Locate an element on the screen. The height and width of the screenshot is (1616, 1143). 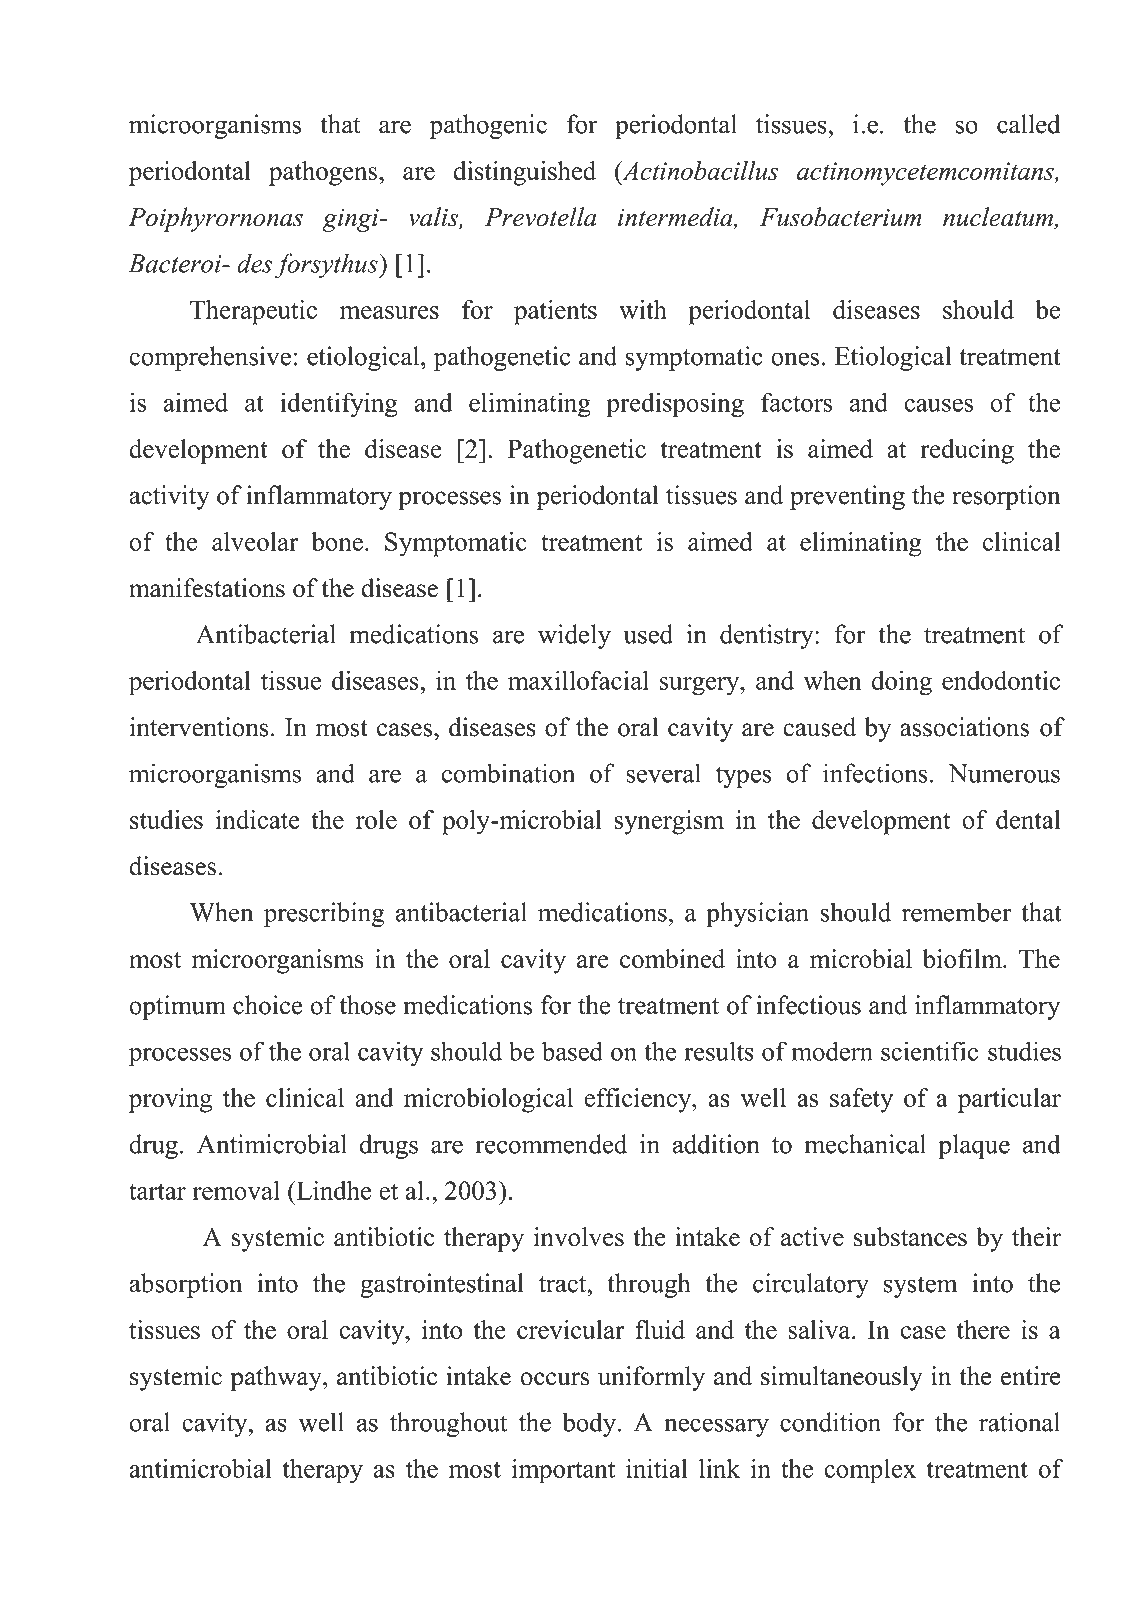
called is located at coordinates (1028, 124).
